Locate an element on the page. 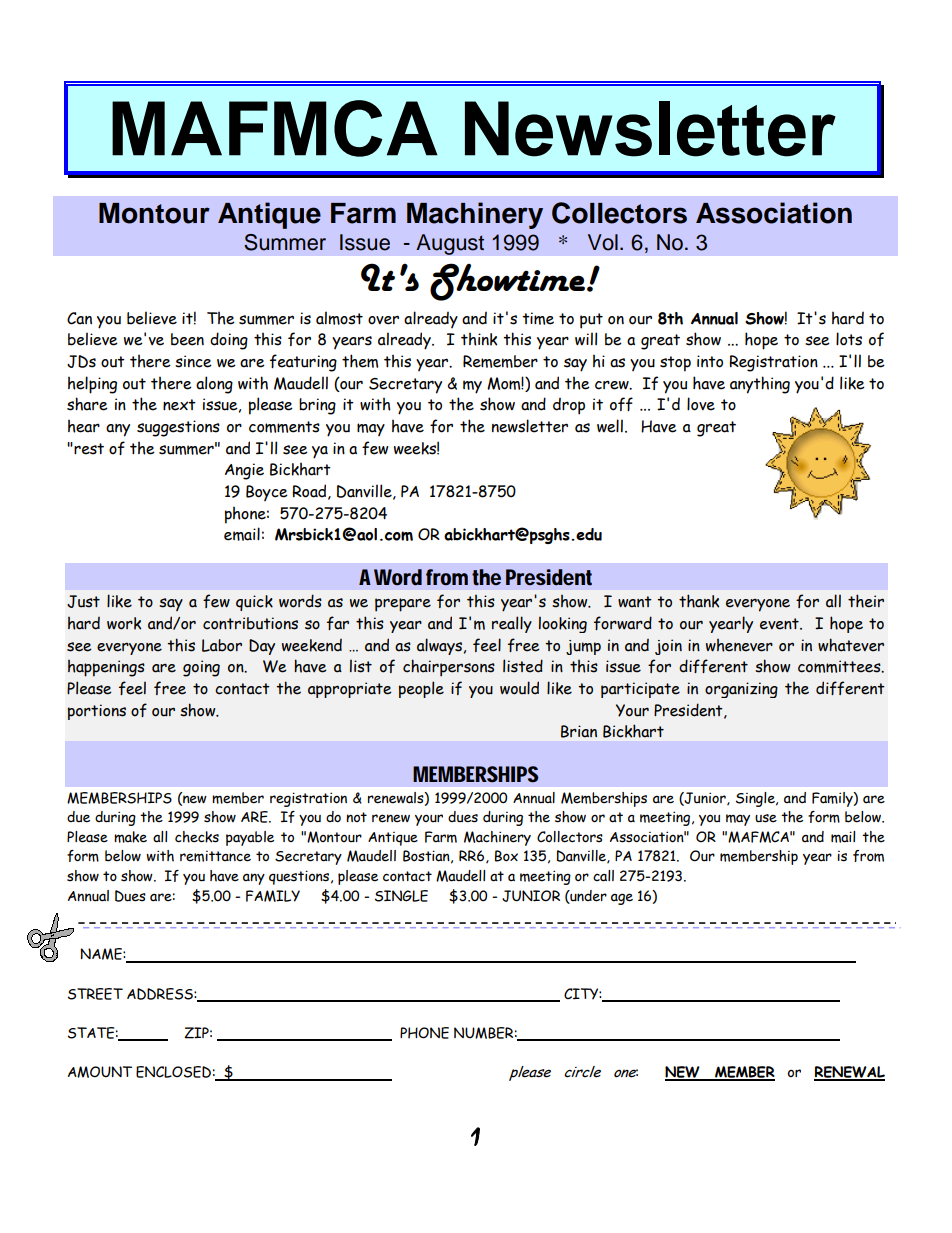 This image has height=1233, width=952. going is located at coordinates (201, 668).
